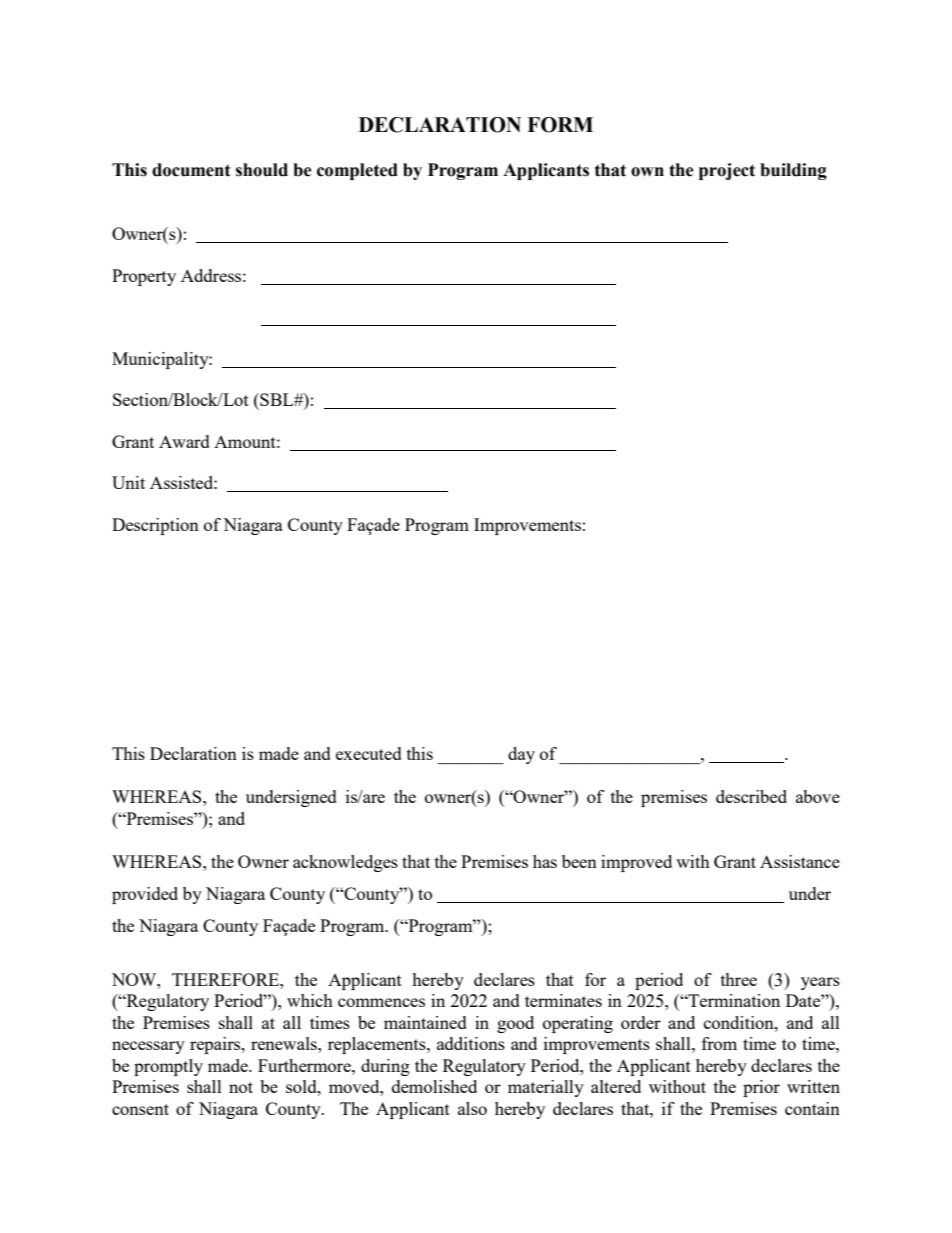 This document has height=1233, width=952. I want to click on project, so click(727, 171).
